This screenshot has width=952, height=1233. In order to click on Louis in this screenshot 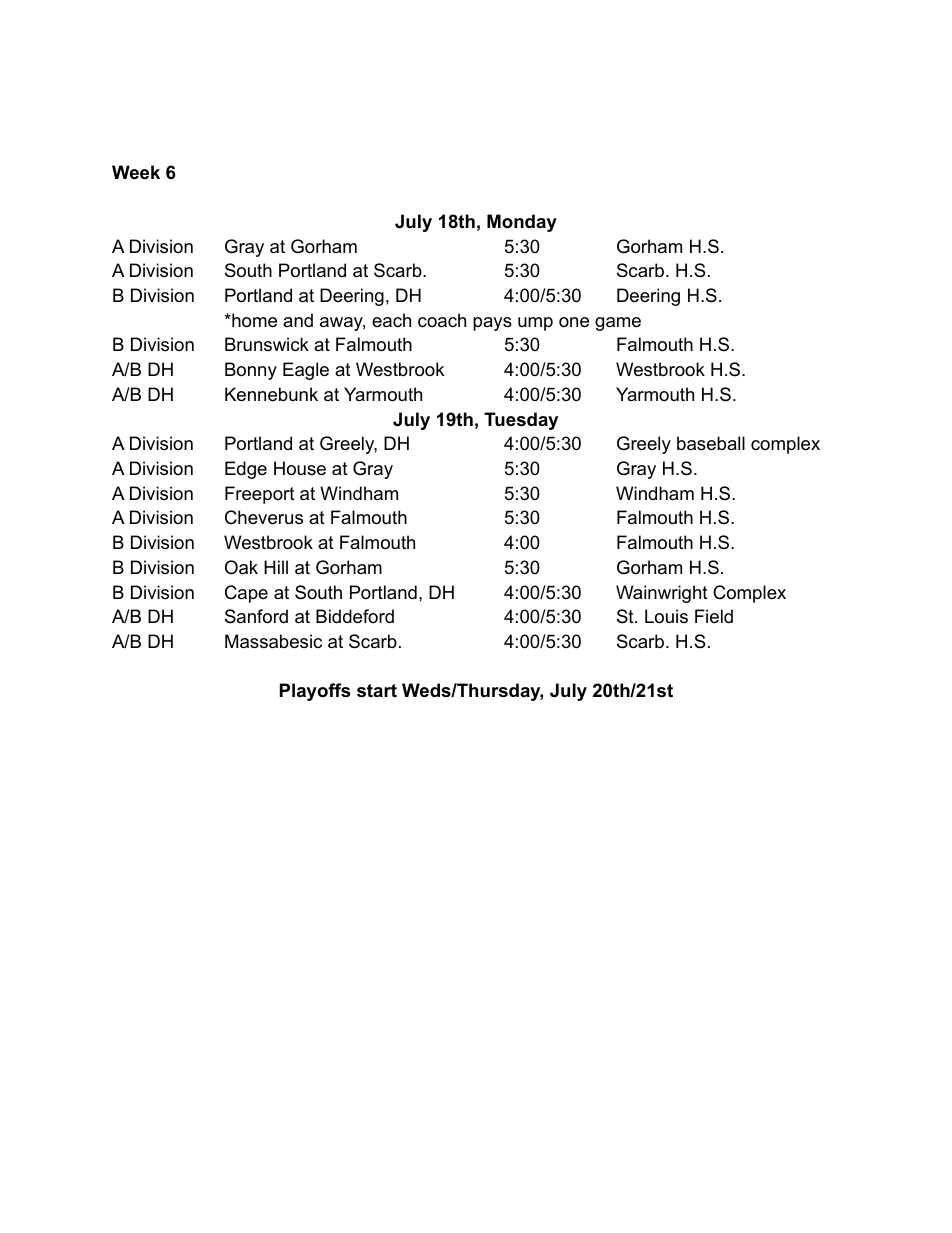, I will do `click(666, 616)`.
